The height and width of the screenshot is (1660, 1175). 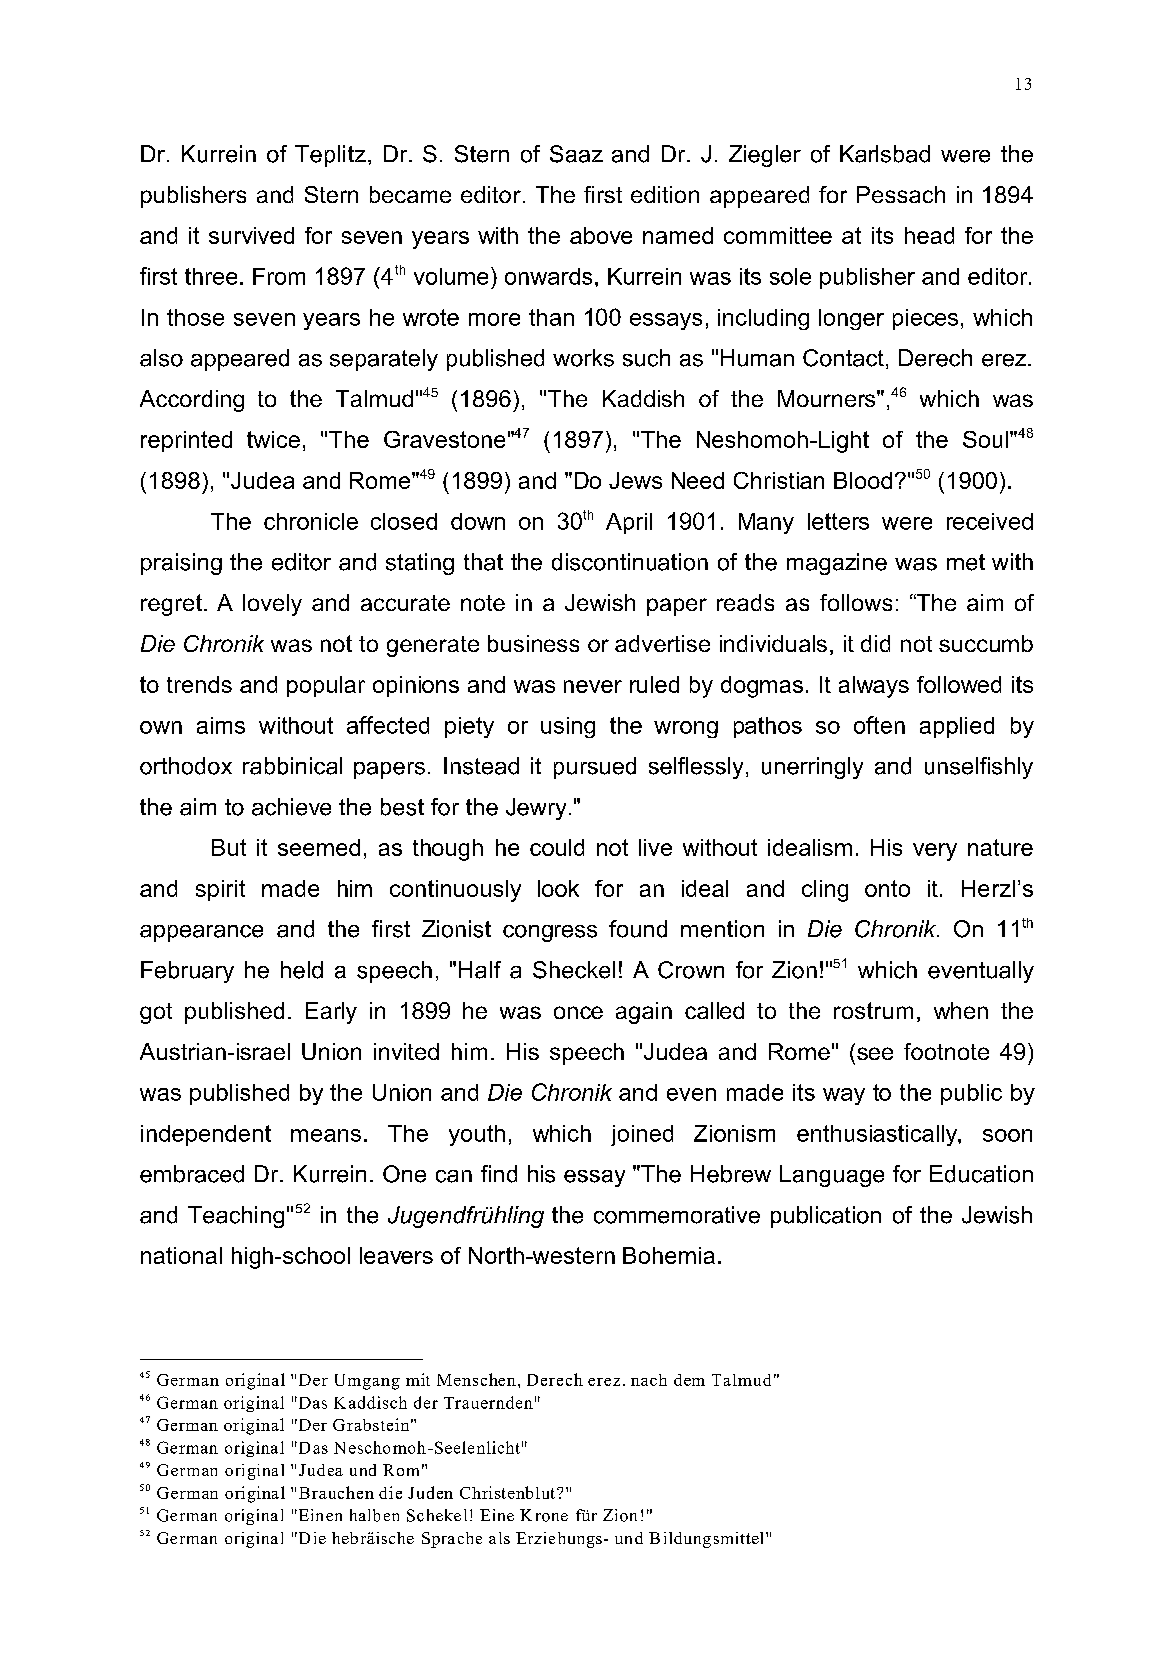 What do you see at coordinates (929, 235) in the screenshot?
I see `head` at bounding box center [929, 235].
